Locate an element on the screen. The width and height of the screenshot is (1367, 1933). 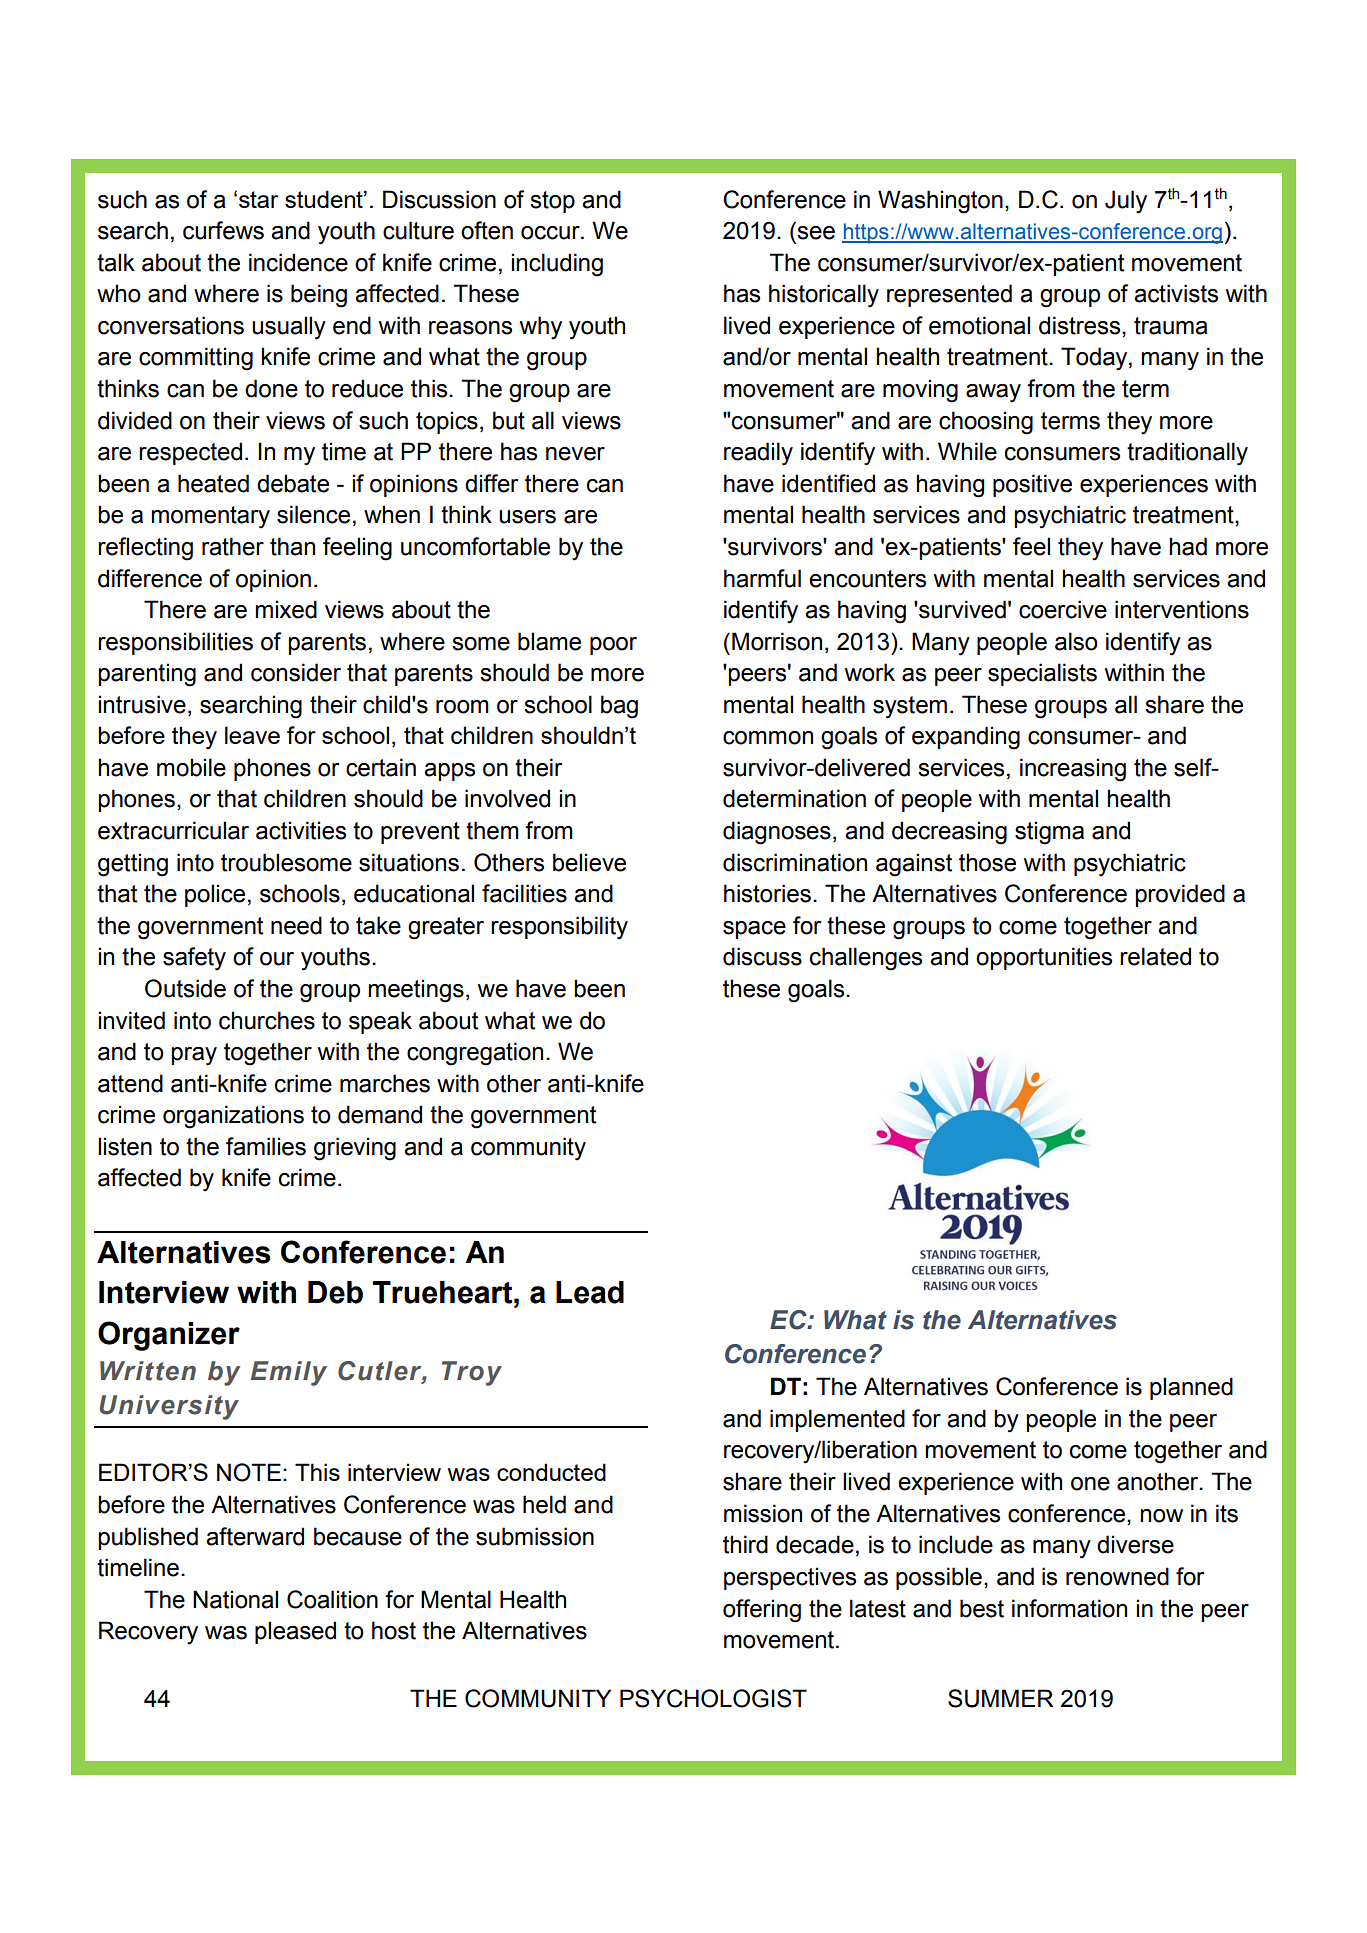
rather is located at coordinates (233, 546).
